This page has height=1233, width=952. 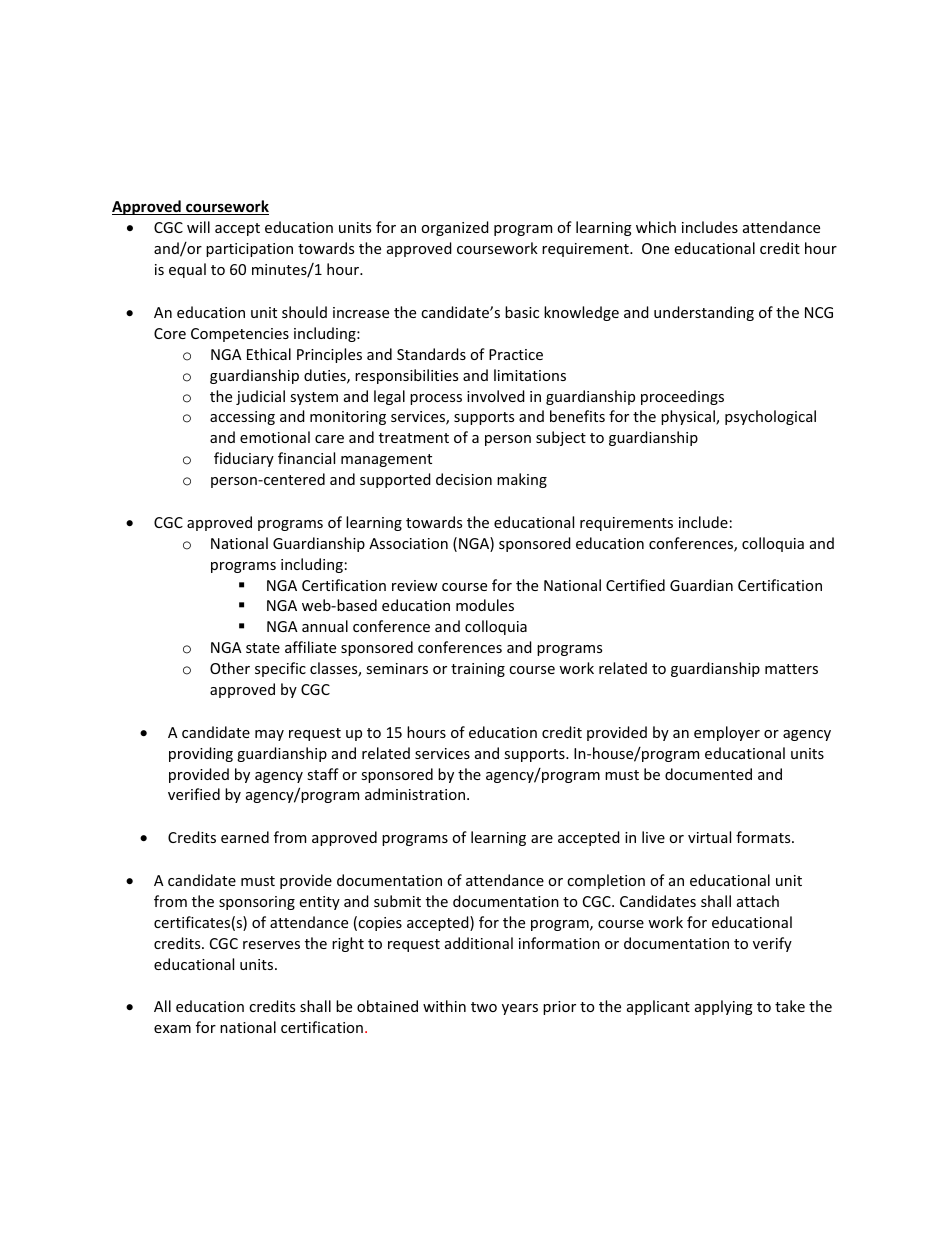 What do you see at coordinates (655, 248) in the page?
I see `One` at bounding box center [655, 248].
